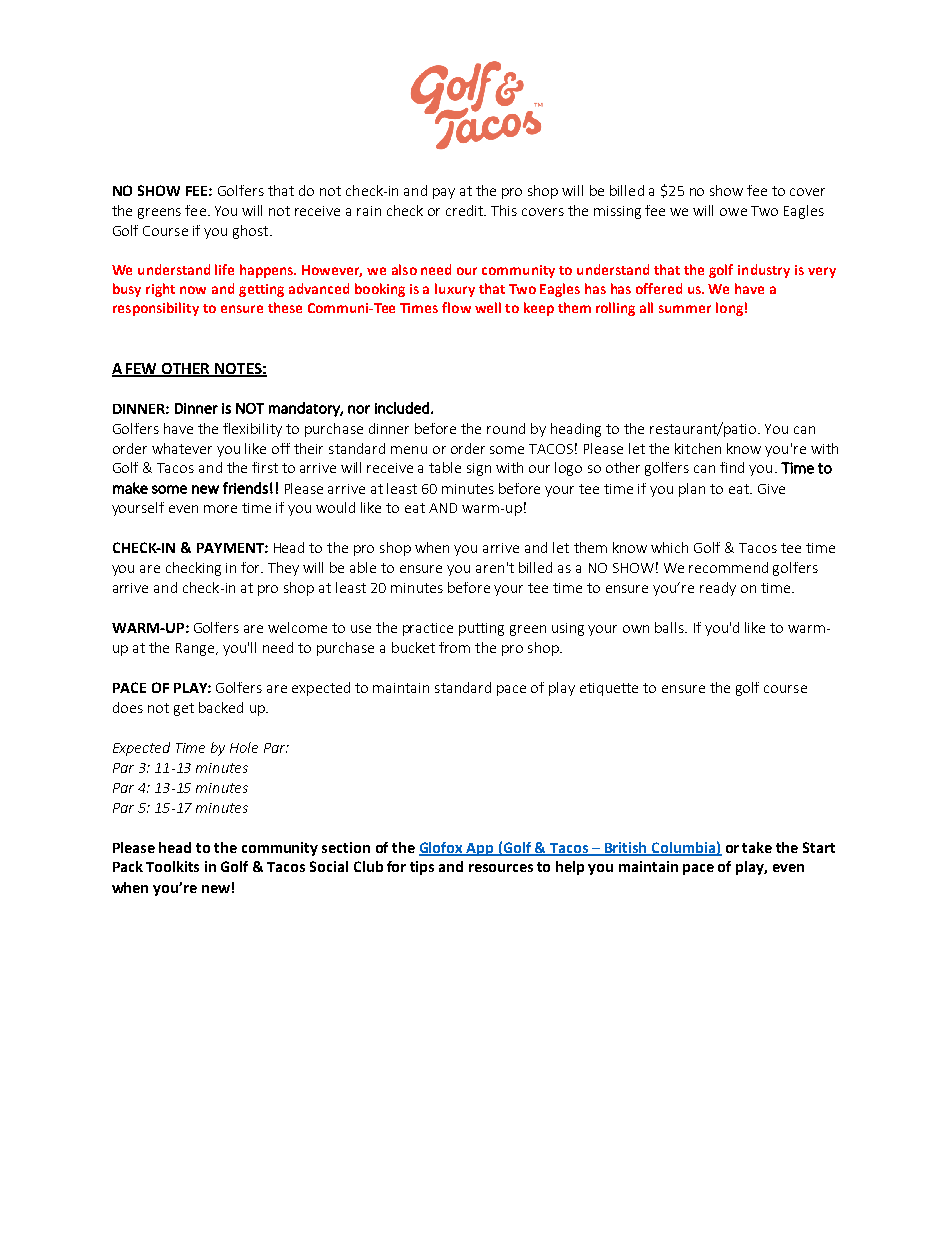 This image has height=1233, width=952. Describe the element at coordinates (698, 448) in the image. I see `kitchen` at that location.
